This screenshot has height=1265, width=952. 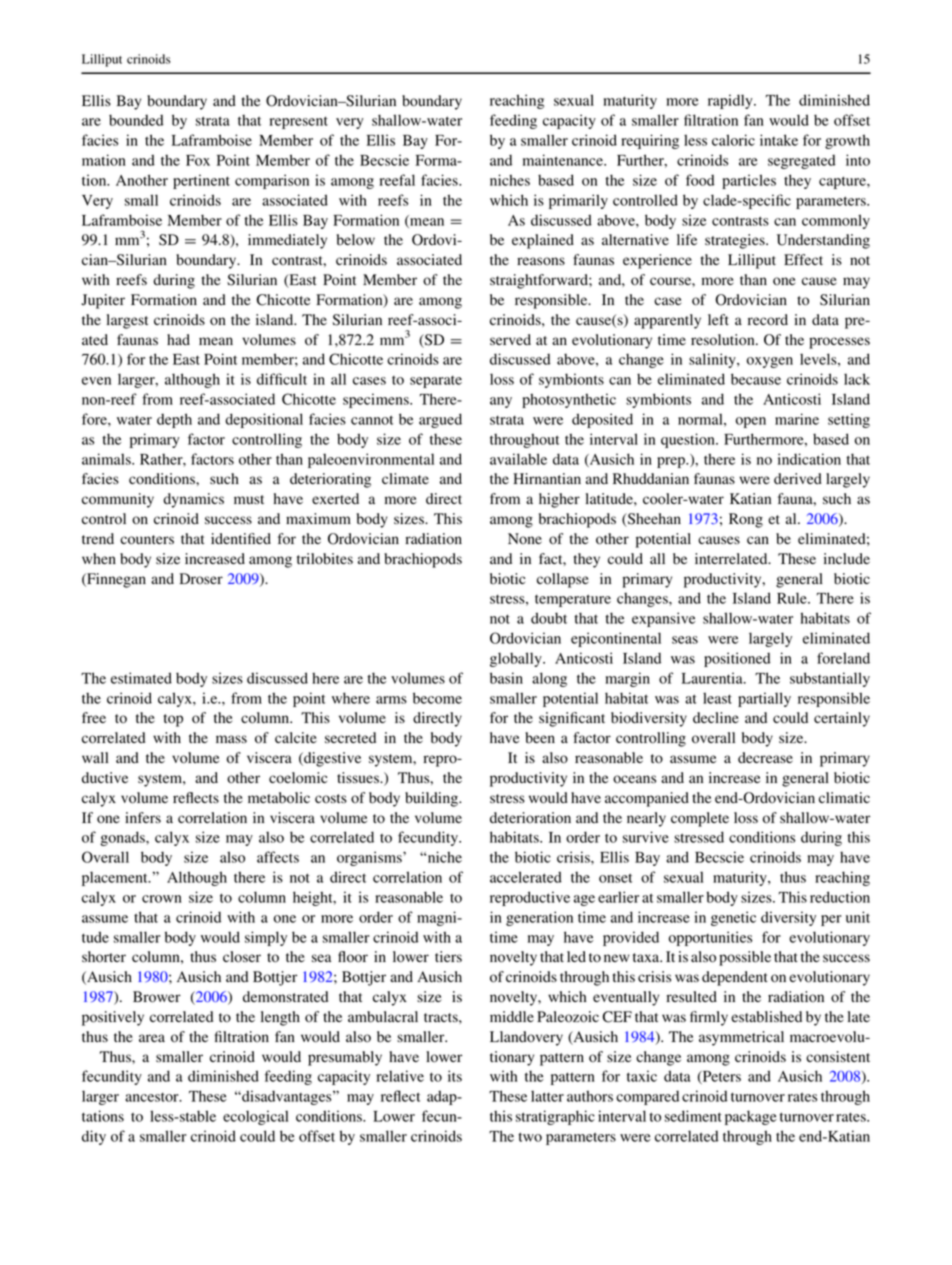 What do you see at coordinates (437, 698) in the screenshot?
I see `become` at bounding box center [437, 698].
